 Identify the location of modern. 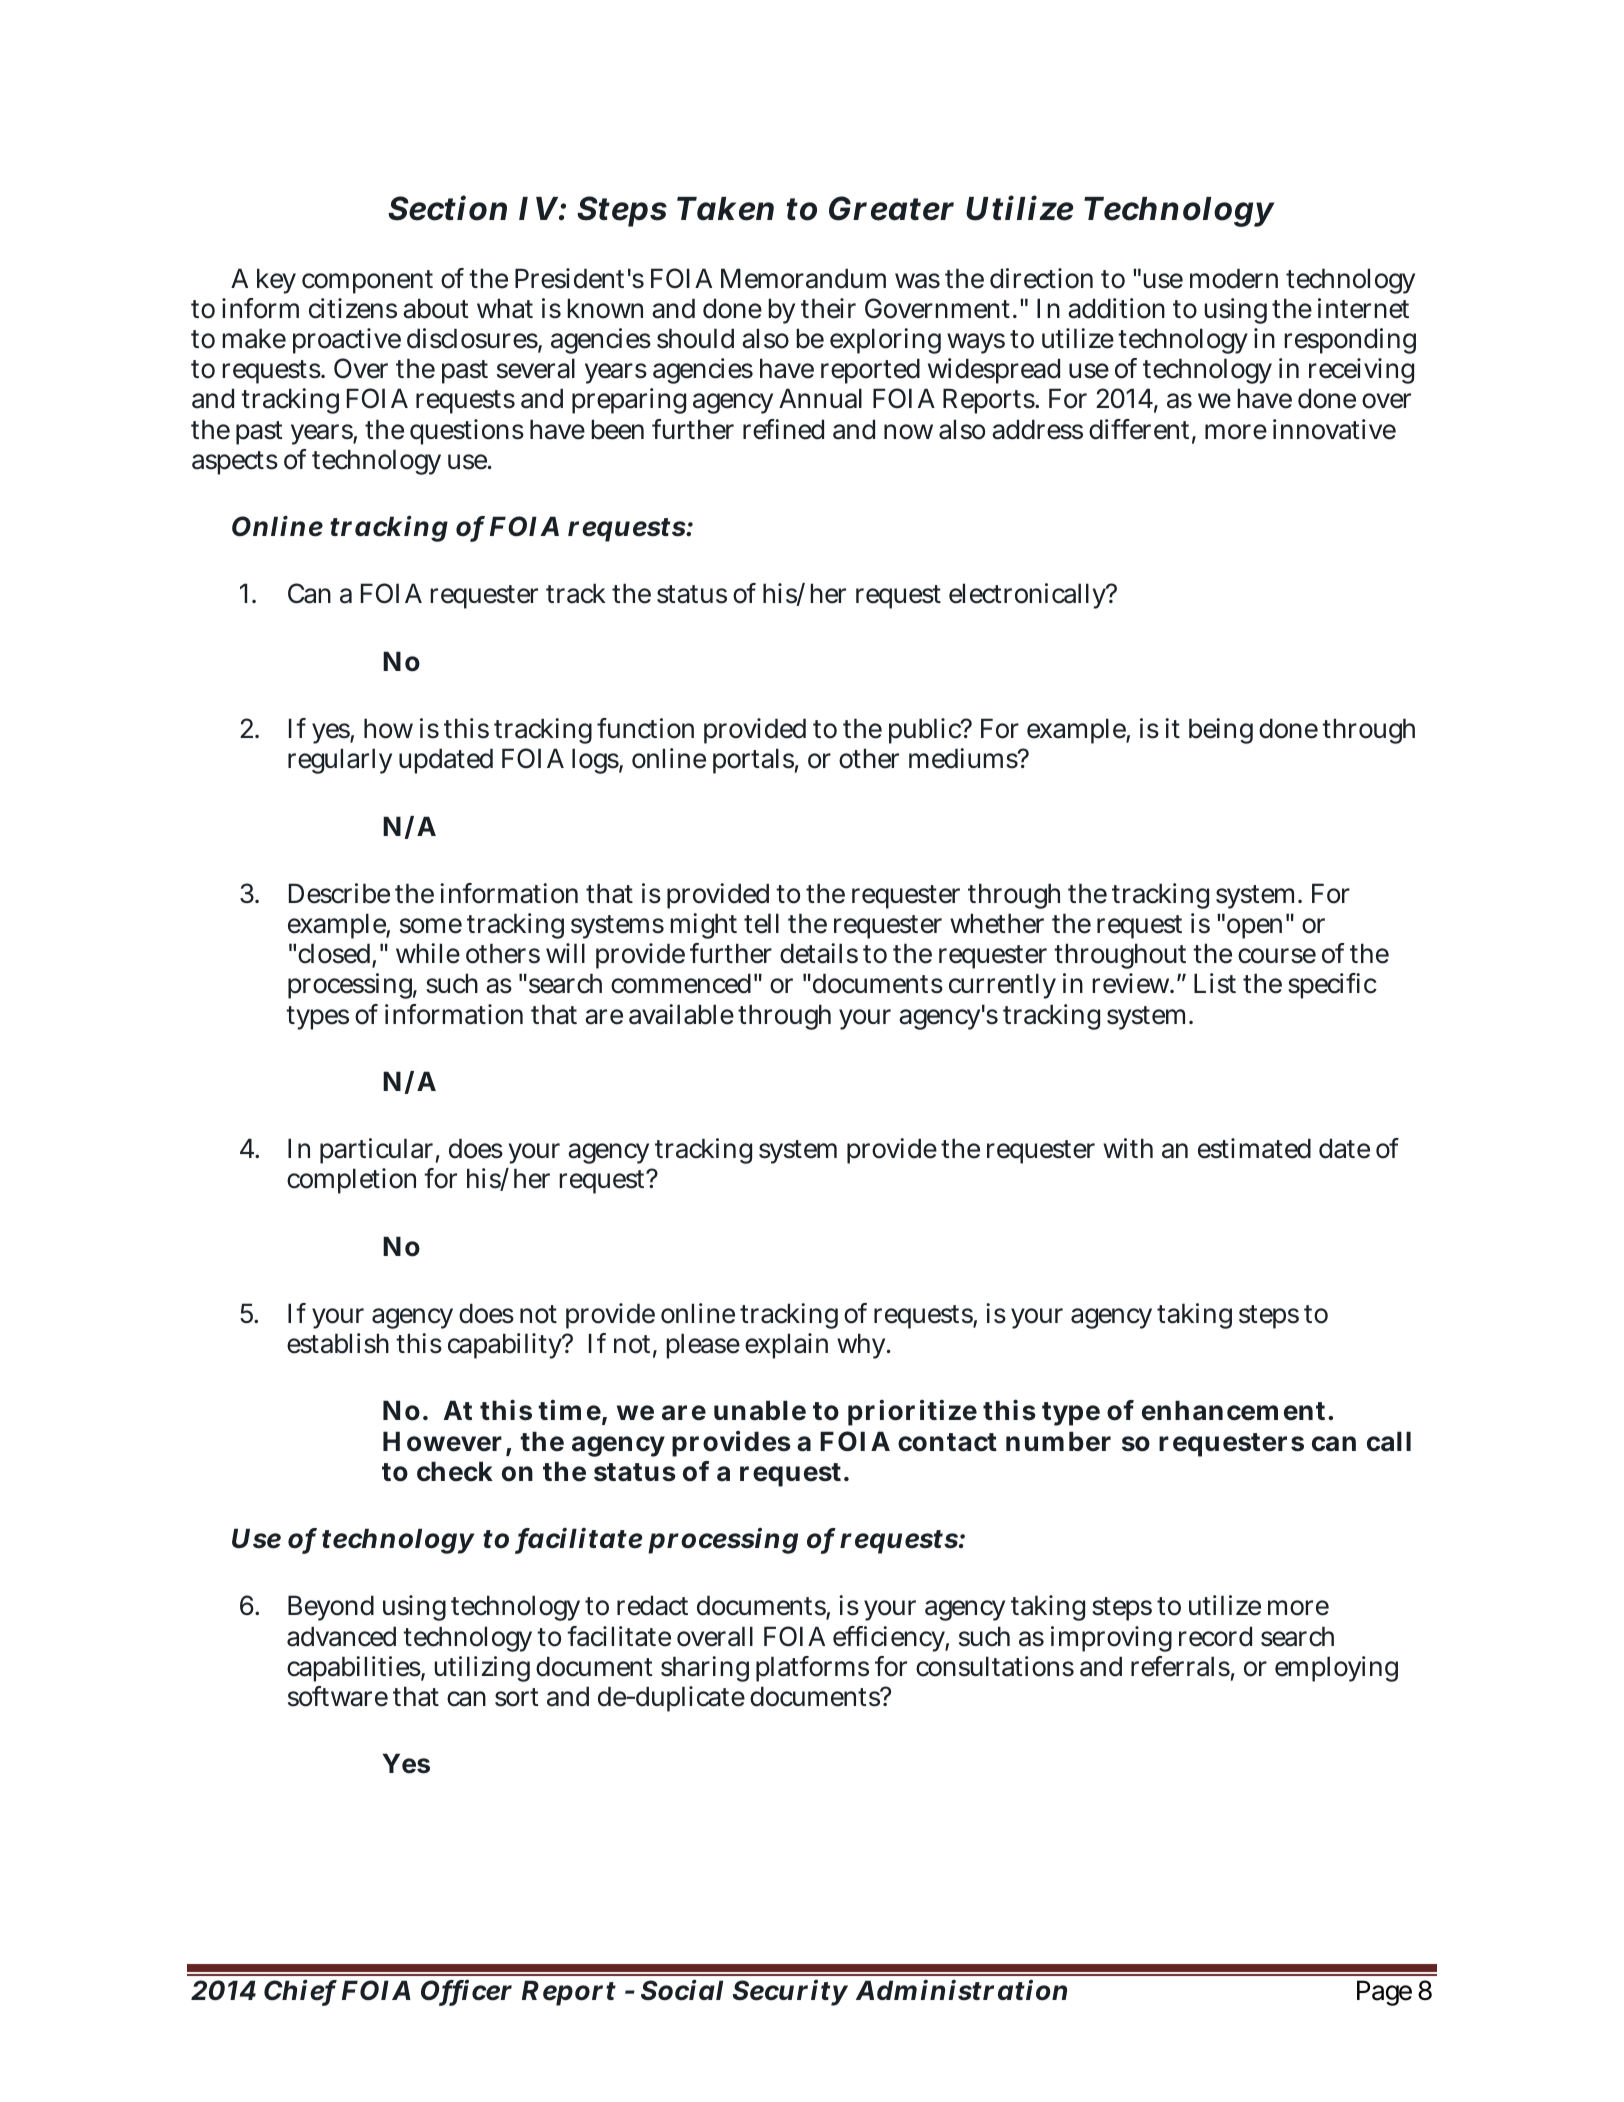
(1234, 278).
